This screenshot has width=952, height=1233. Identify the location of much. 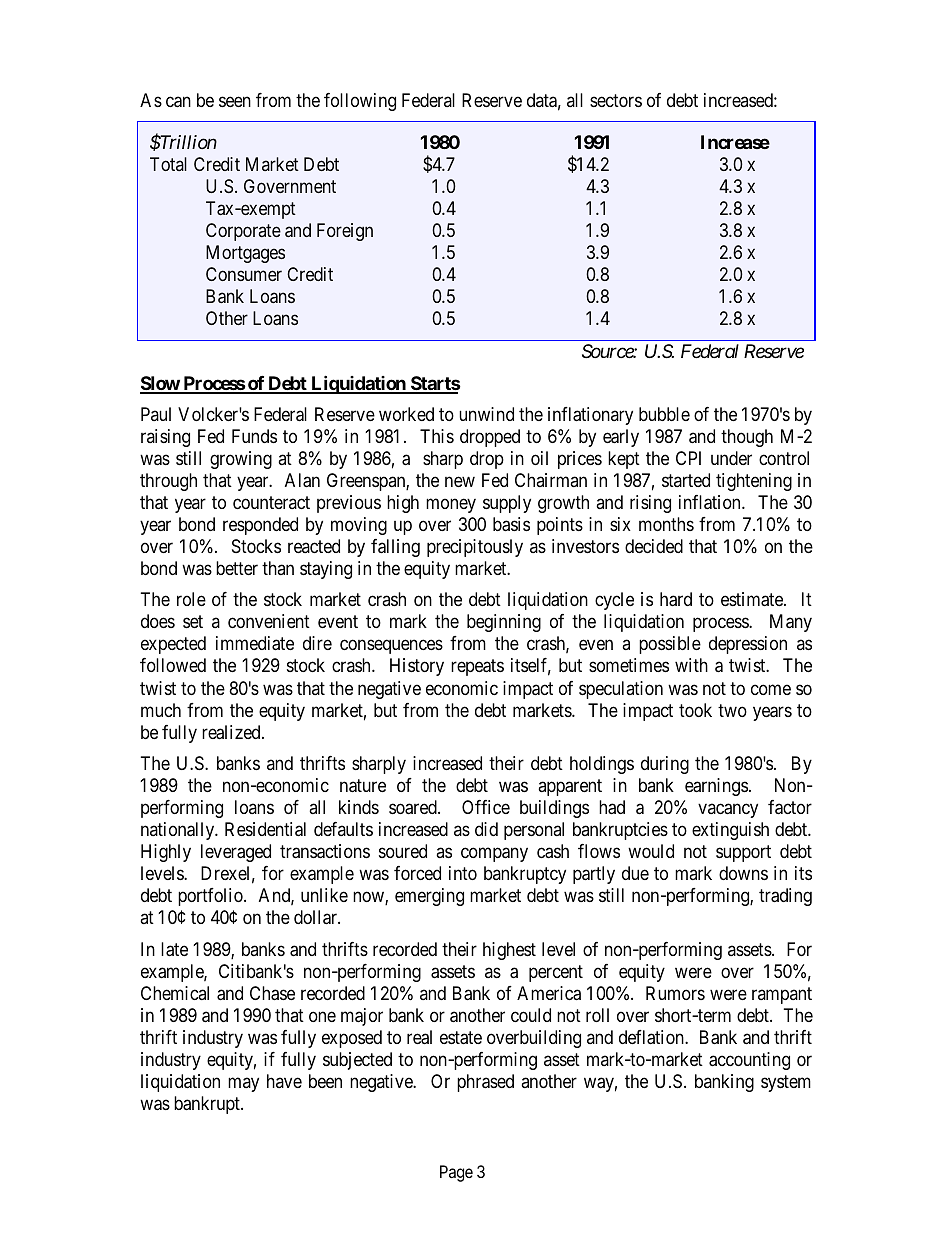
(161, 710).
